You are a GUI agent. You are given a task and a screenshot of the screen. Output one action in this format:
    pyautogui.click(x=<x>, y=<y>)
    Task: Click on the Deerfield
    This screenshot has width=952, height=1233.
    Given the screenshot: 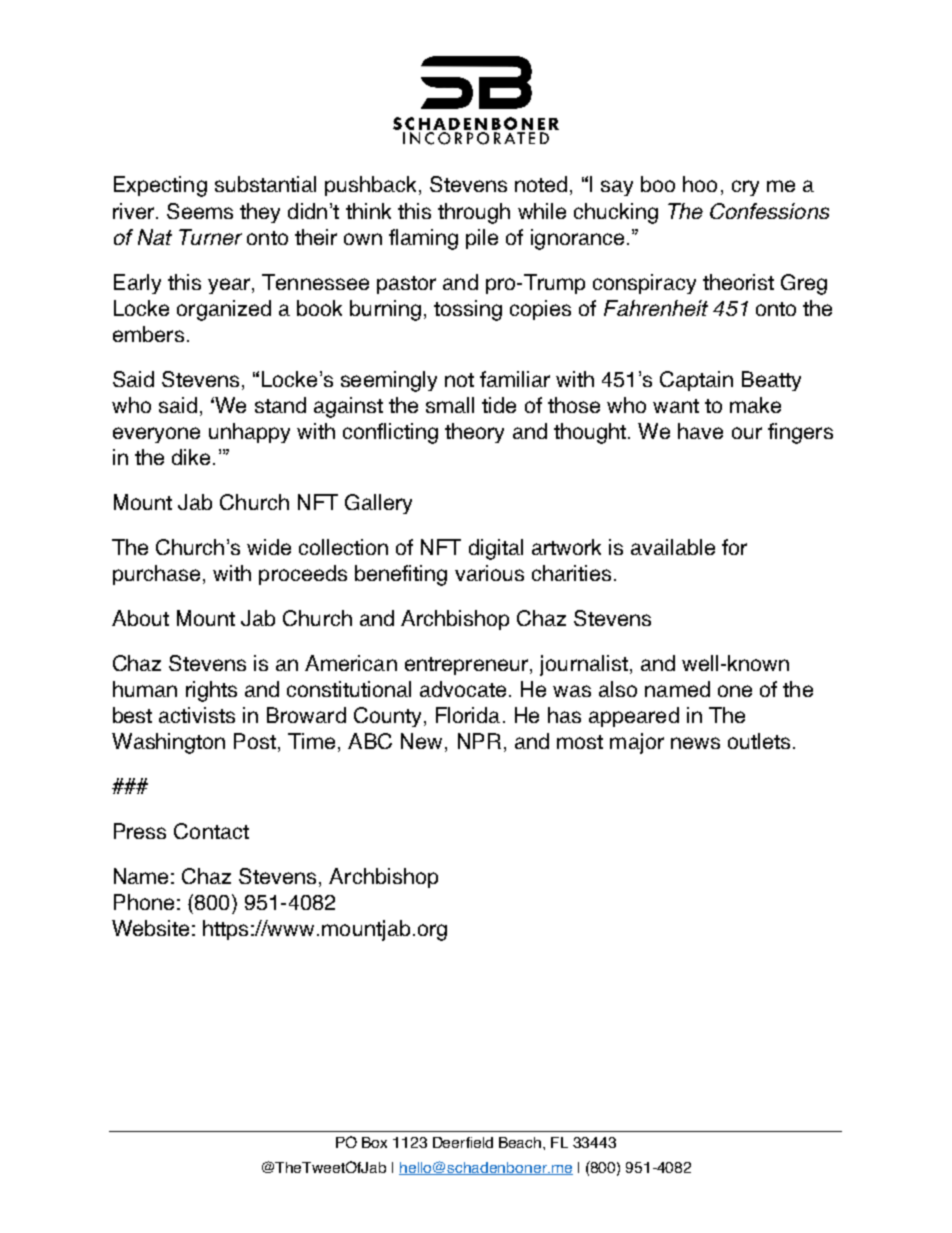 What is the action you would take?
    pyautogui.click(x=463, y=1142)
